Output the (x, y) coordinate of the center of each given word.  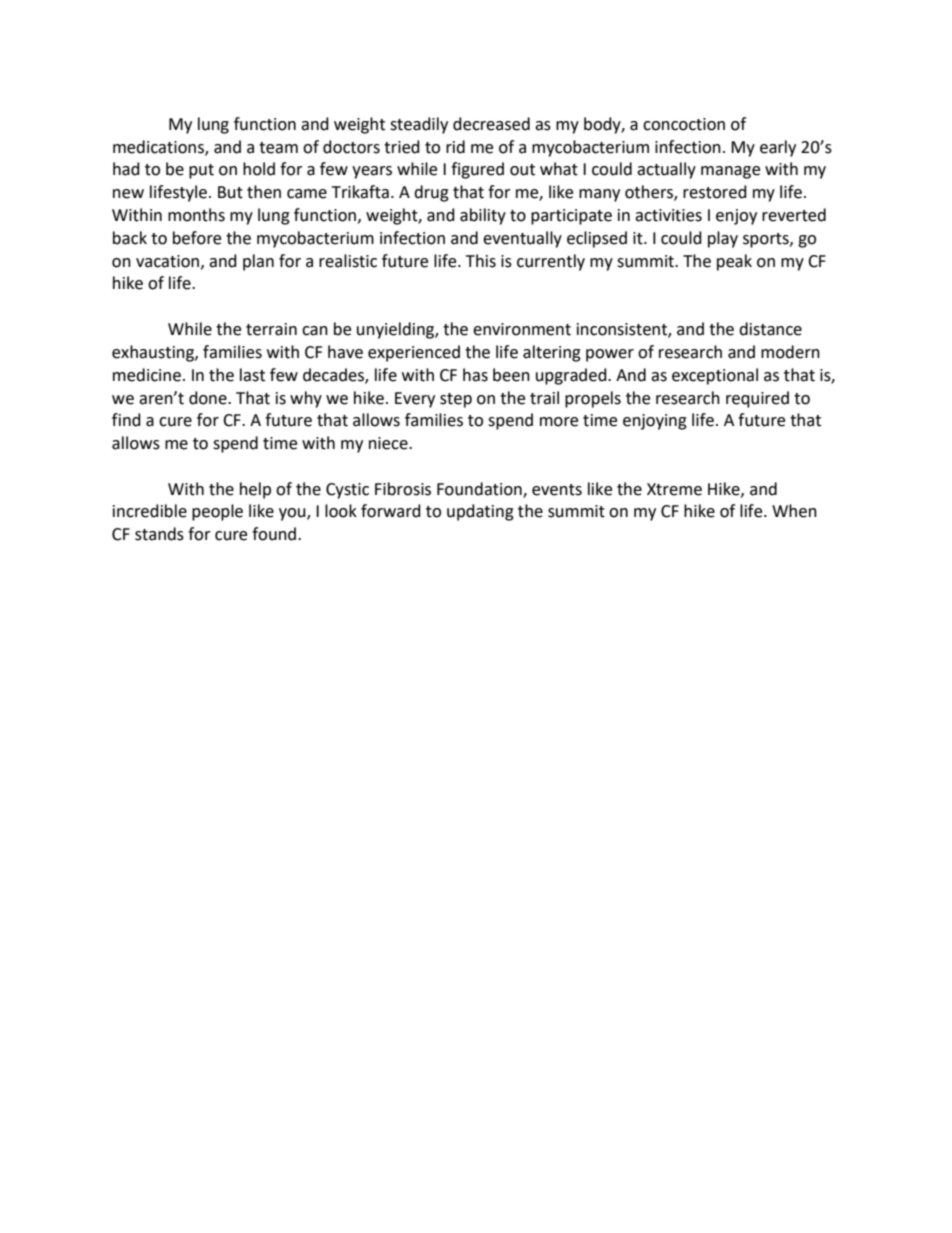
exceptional (715, 376)
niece (389, 443)
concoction (684, 124)
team (278, 148)
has (475, 375)
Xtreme (674, 489)
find (126, 420)
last (252, 375)
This (481, 261)
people (217, 512)
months (196, 215)
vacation (169, 262)
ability (483, 216)
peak (734, 262)
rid (455, 147)
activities (668, 215)
